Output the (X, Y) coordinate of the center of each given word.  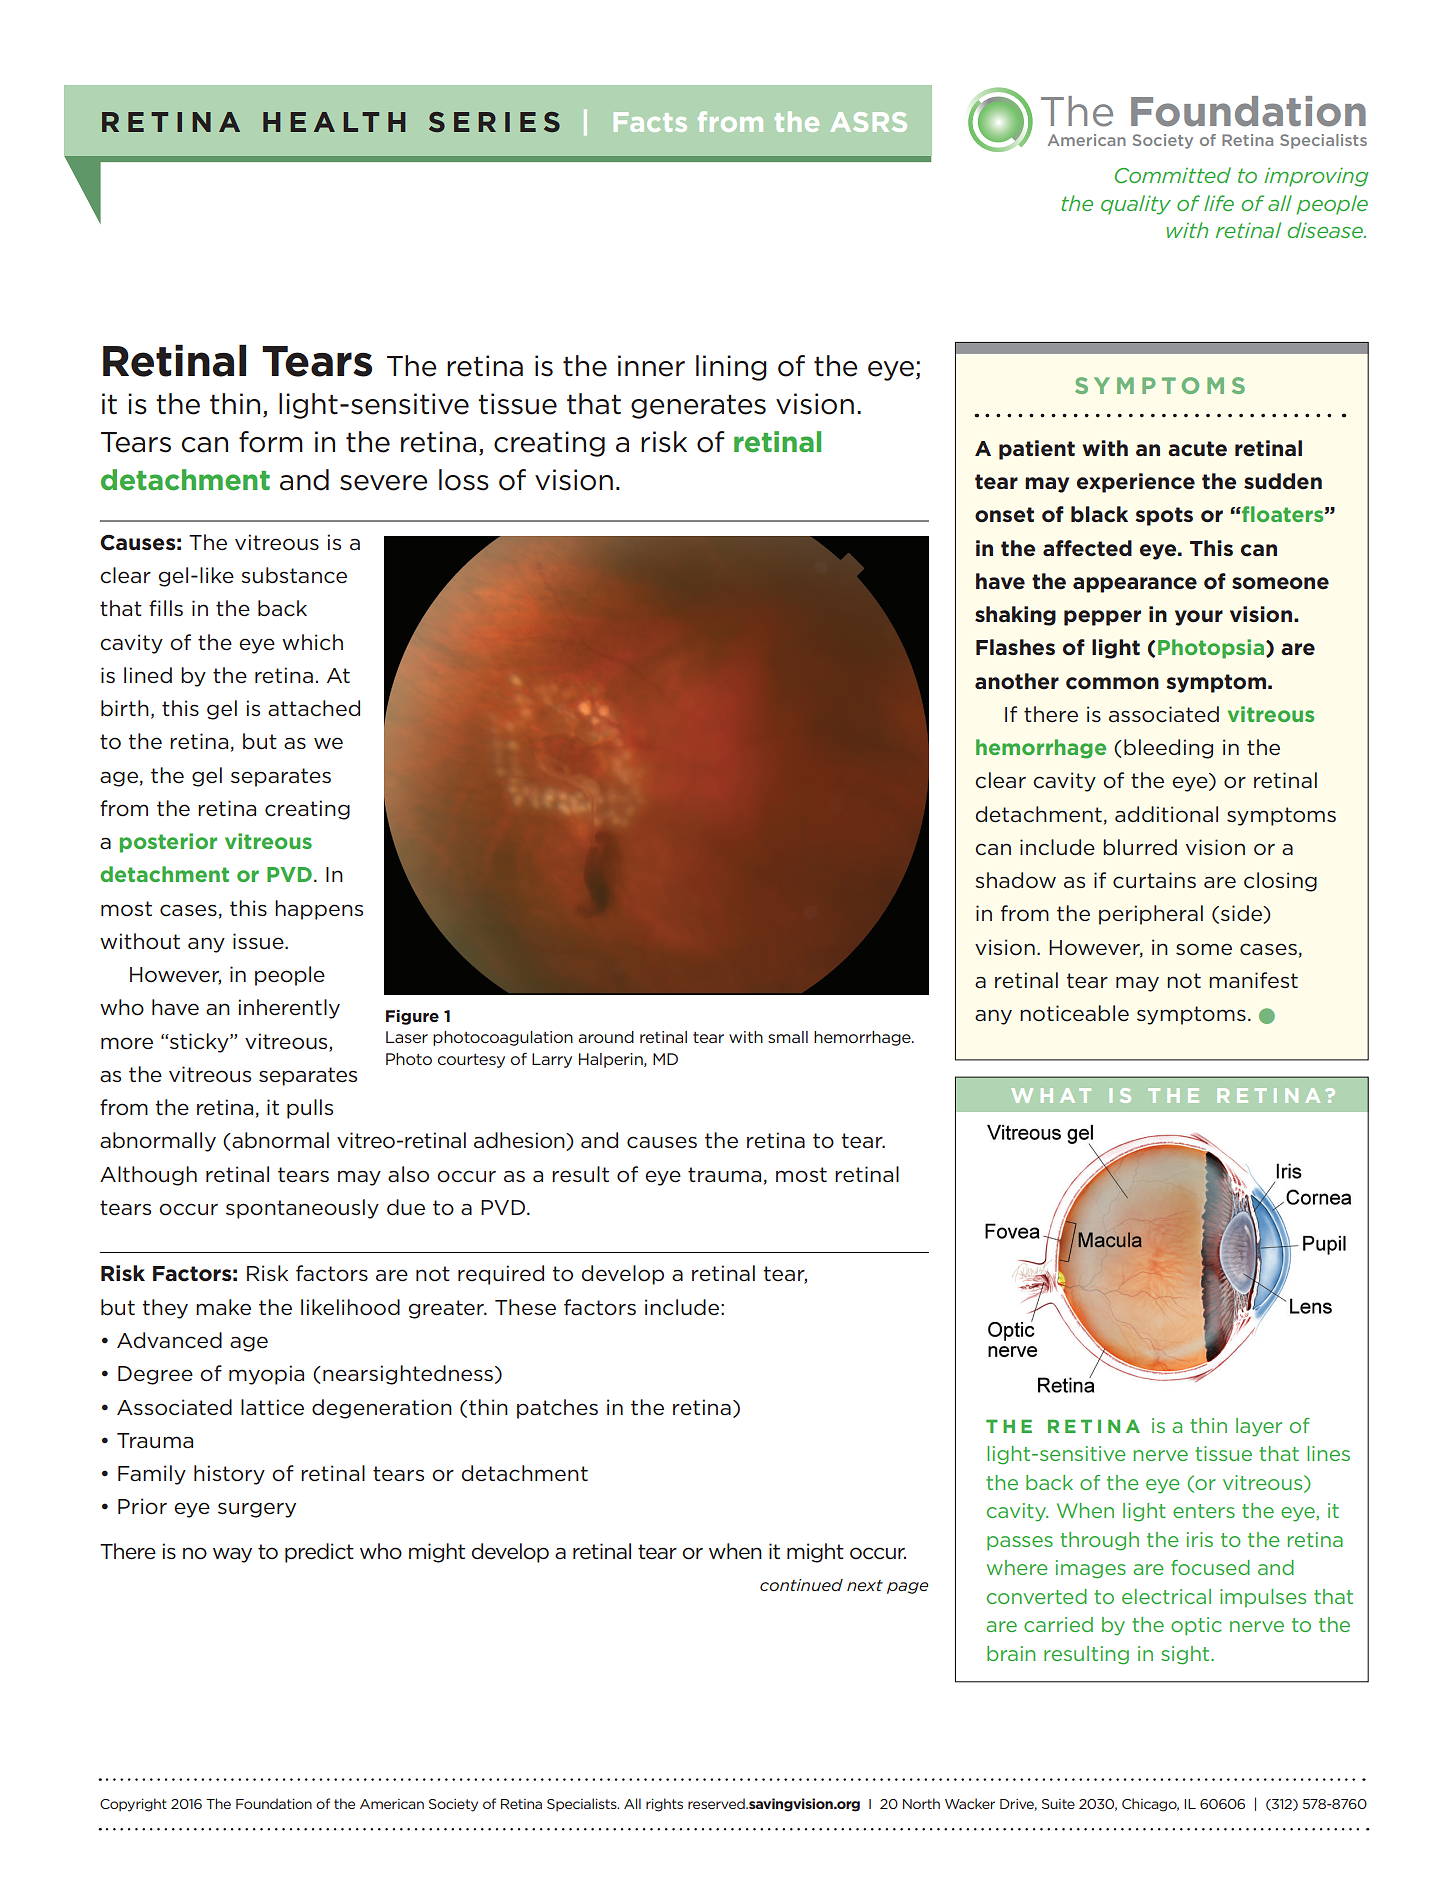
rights (664, 1805)
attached (314, 708)
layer (1259, 1427)
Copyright (133, 1805)
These (525, 1307)
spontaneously (302, 1209)
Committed (1173, 175)
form (271, 442)
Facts (650, 122)
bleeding (1168, 749)
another (1017, 681)
